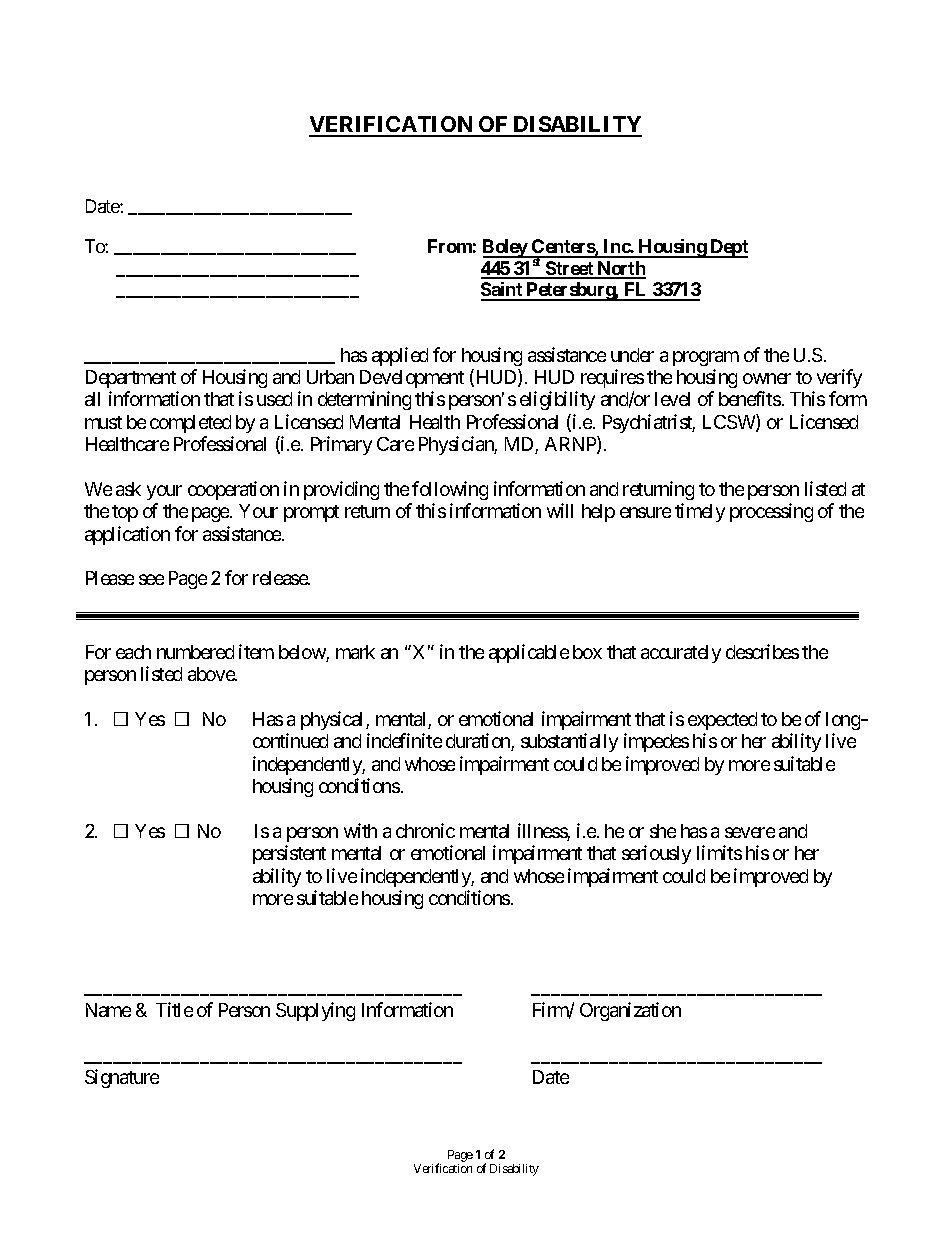 This document has width=952, height=1233. Describe the element at coordinates (722, 721) in the document. I see `expected` at that location.
